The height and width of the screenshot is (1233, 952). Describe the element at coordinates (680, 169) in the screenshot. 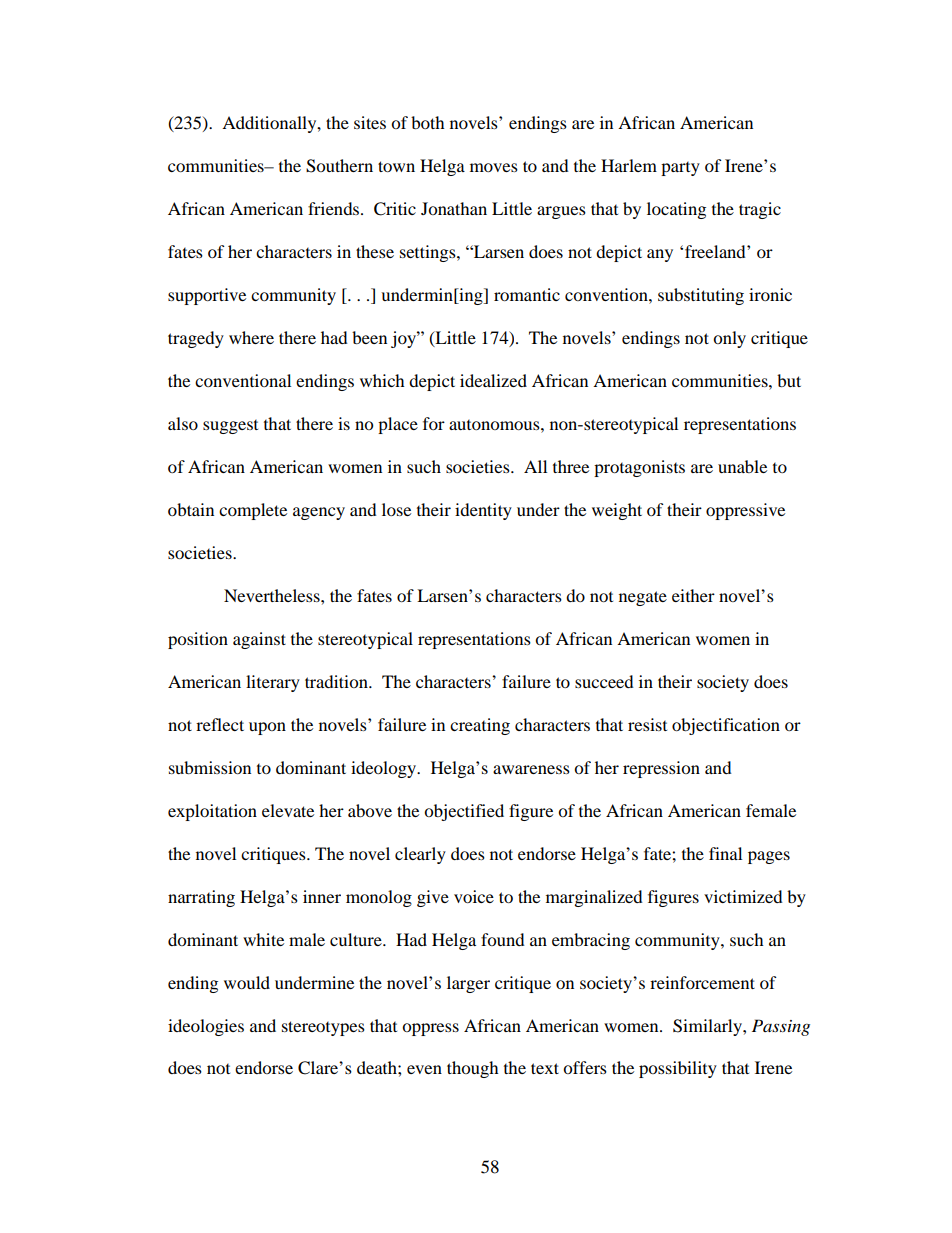

I see `party` at that location.
